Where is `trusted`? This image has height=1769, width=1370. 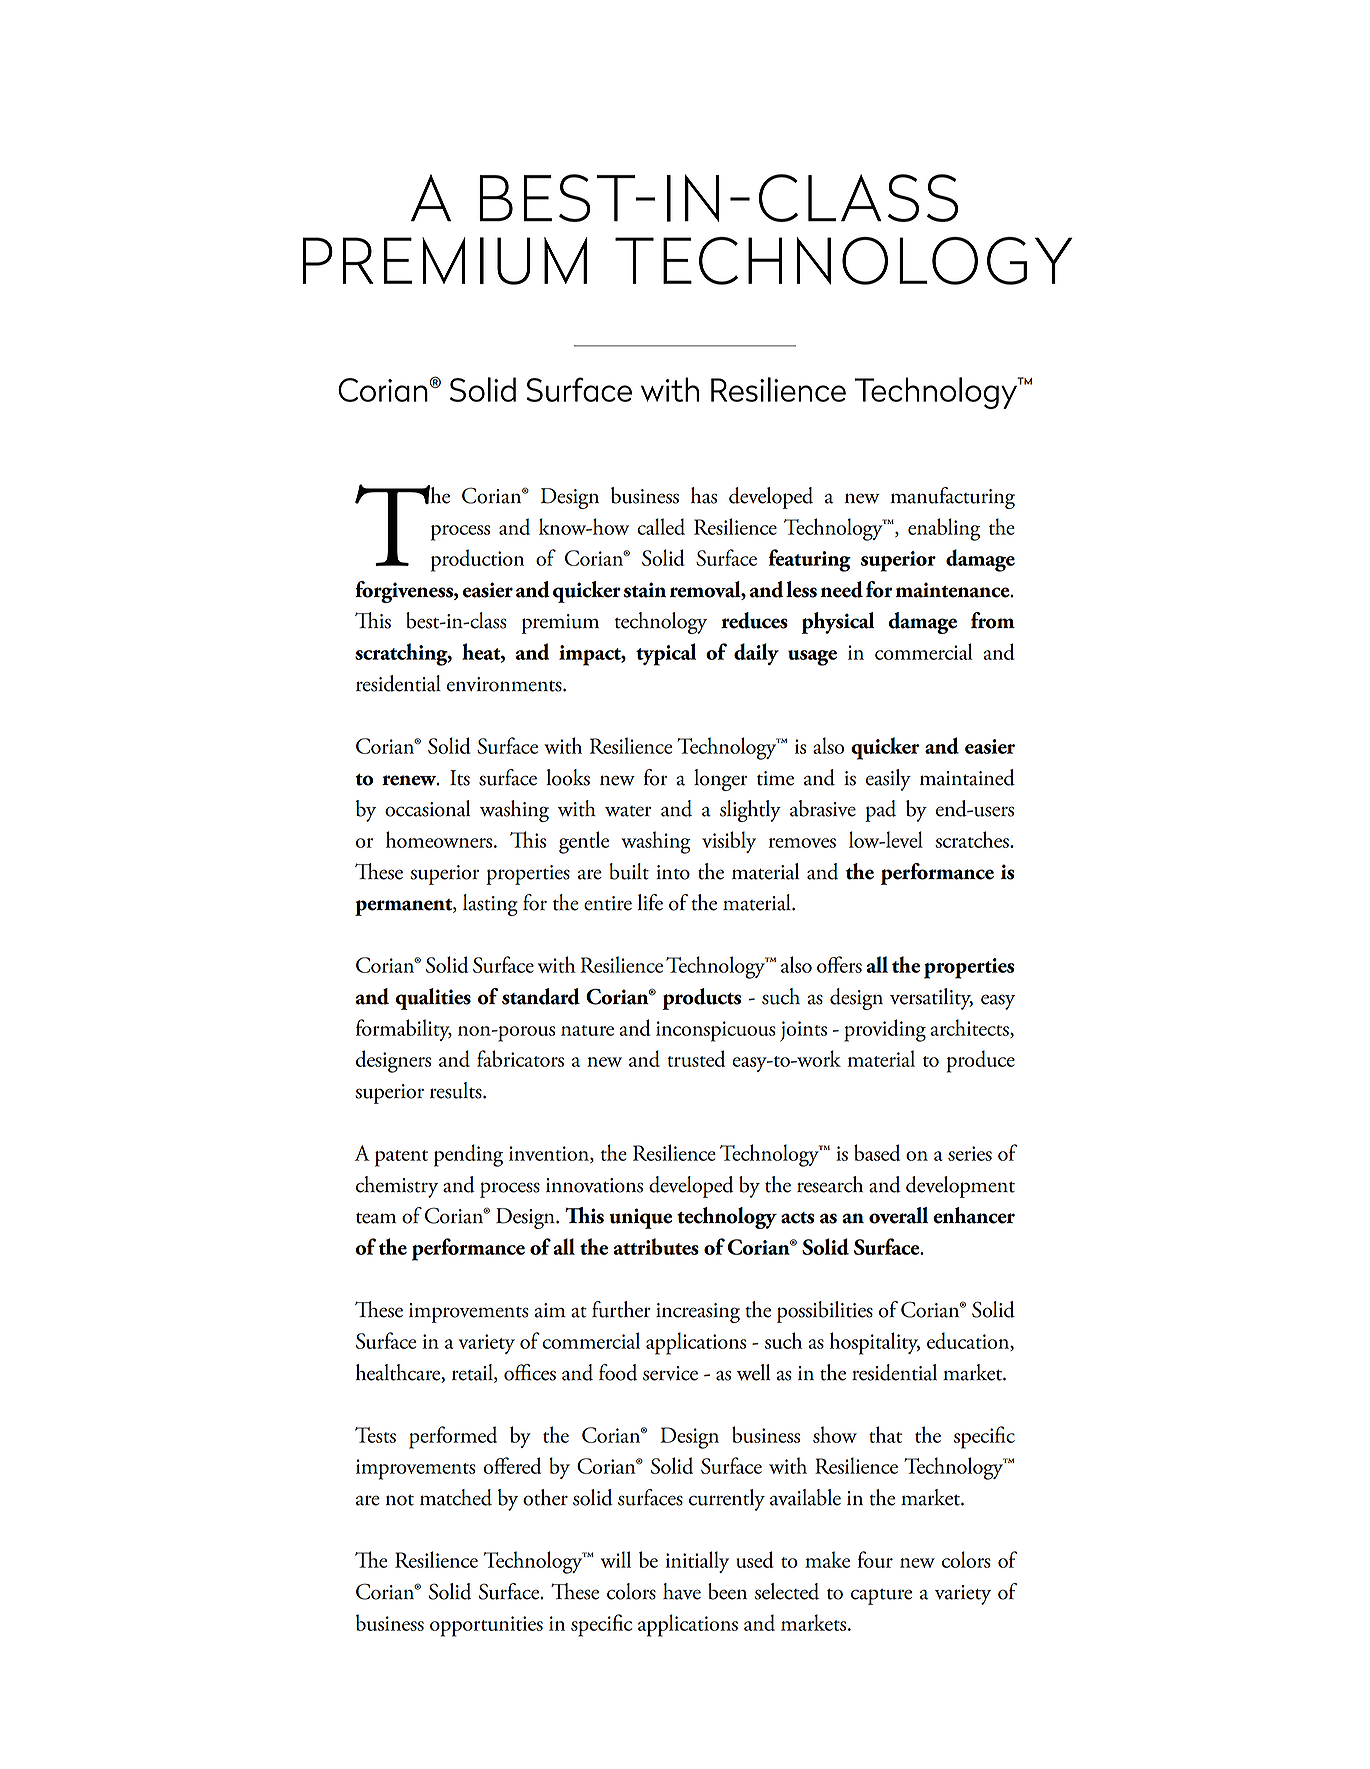 trusted is located at coordinates (696, 1058).
